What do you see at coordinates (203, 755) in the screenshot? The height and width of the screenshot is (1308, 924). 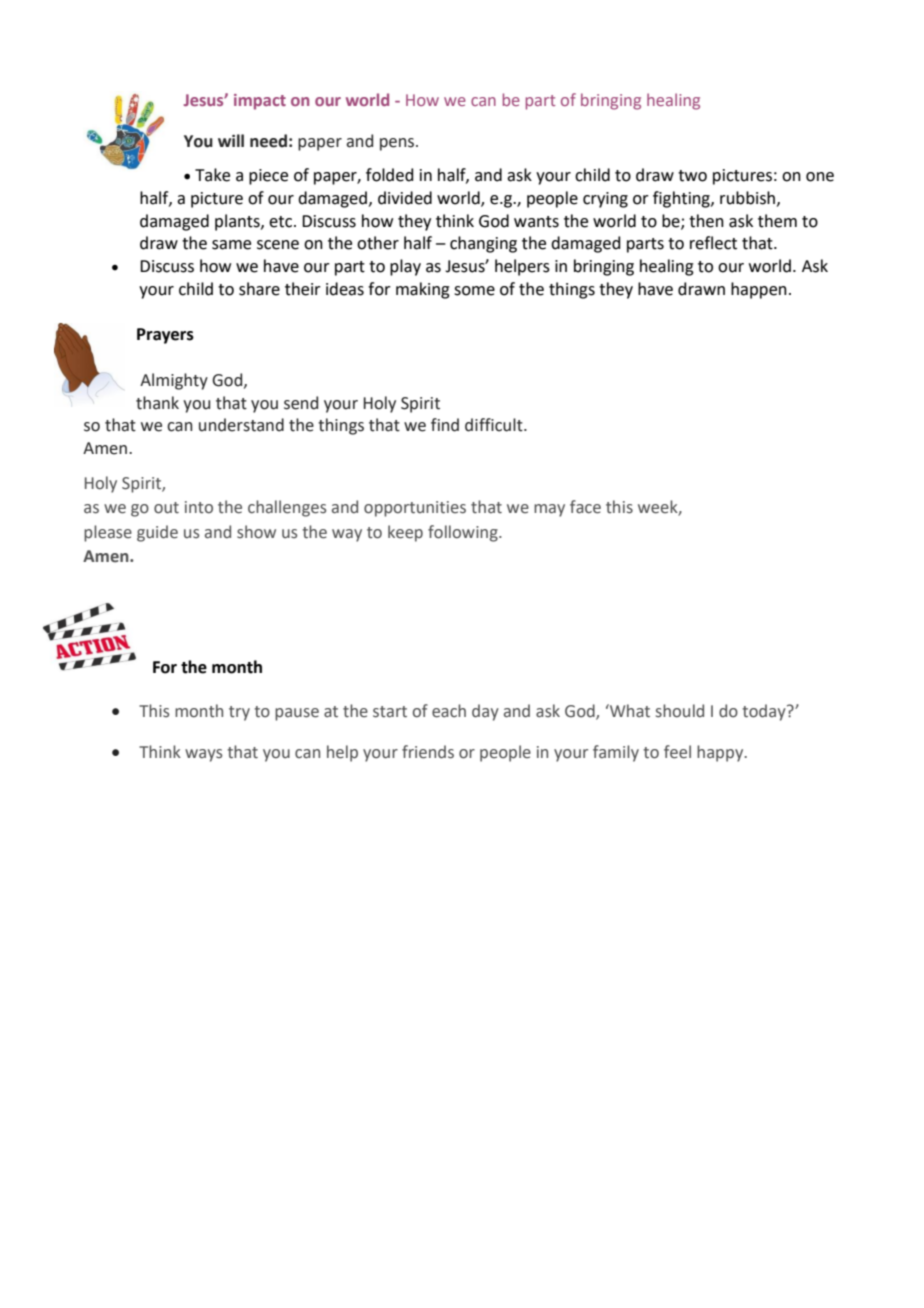 I see `ways` at bounding box center [203, 755].
